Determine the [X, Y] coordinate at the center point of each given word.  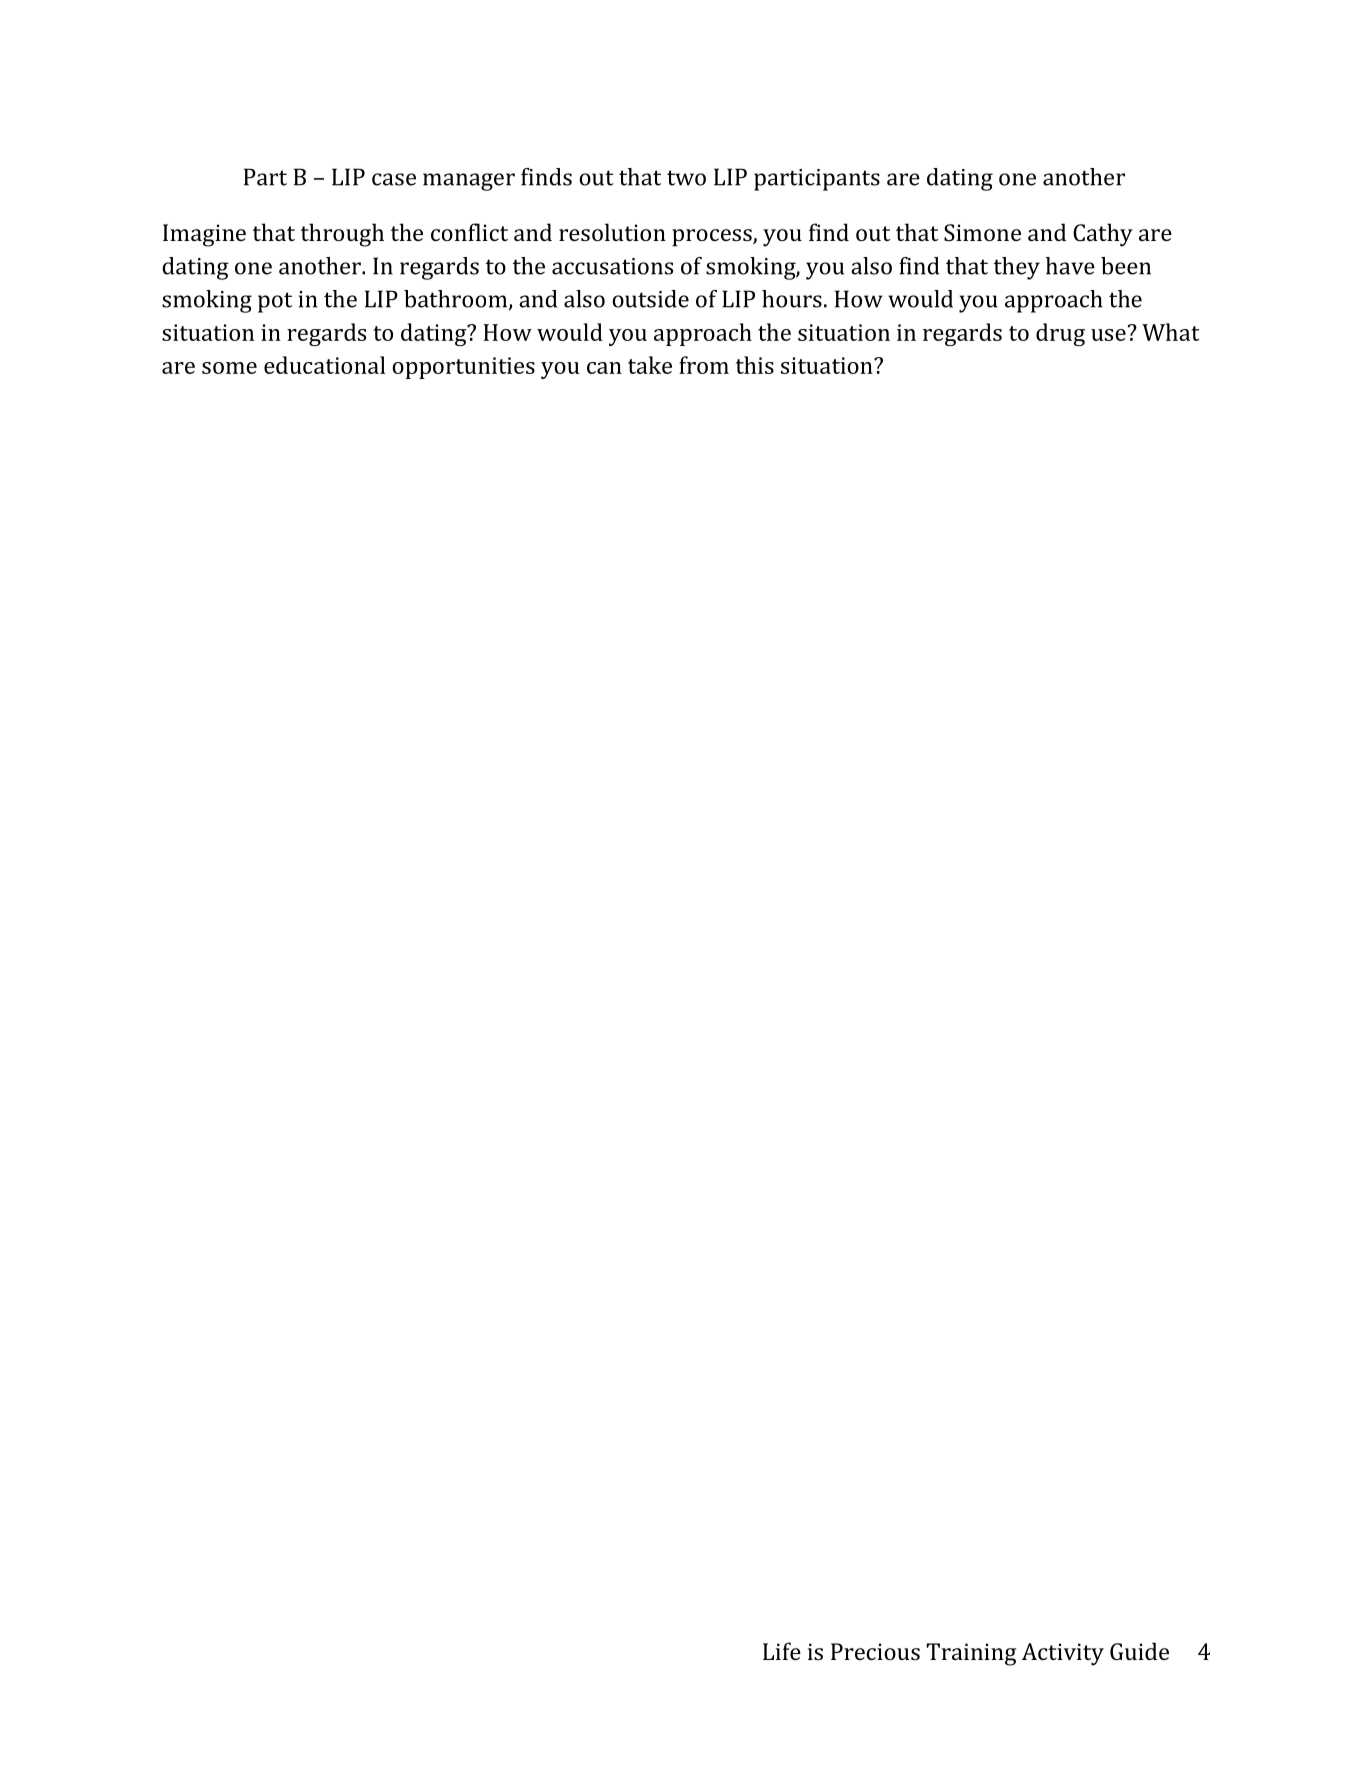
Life [782, 1651]
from [704, 365]
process [713, 238]
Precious [875, 1651]
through [342, 235]
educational [324, 365]
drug [1060, 334]
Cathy [1103, 235]
